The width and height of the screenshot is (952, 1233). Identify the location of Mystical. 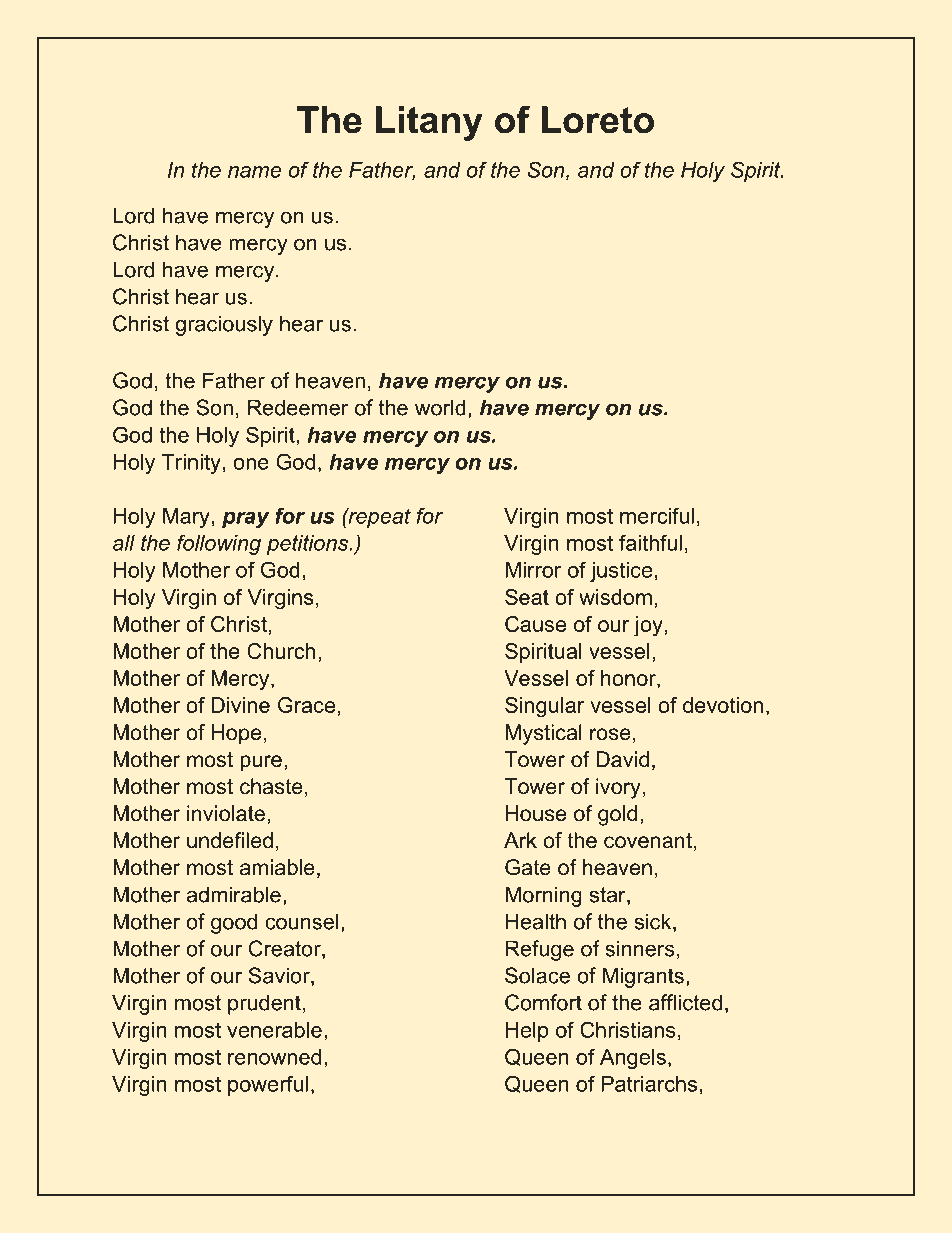
(544, 734).
